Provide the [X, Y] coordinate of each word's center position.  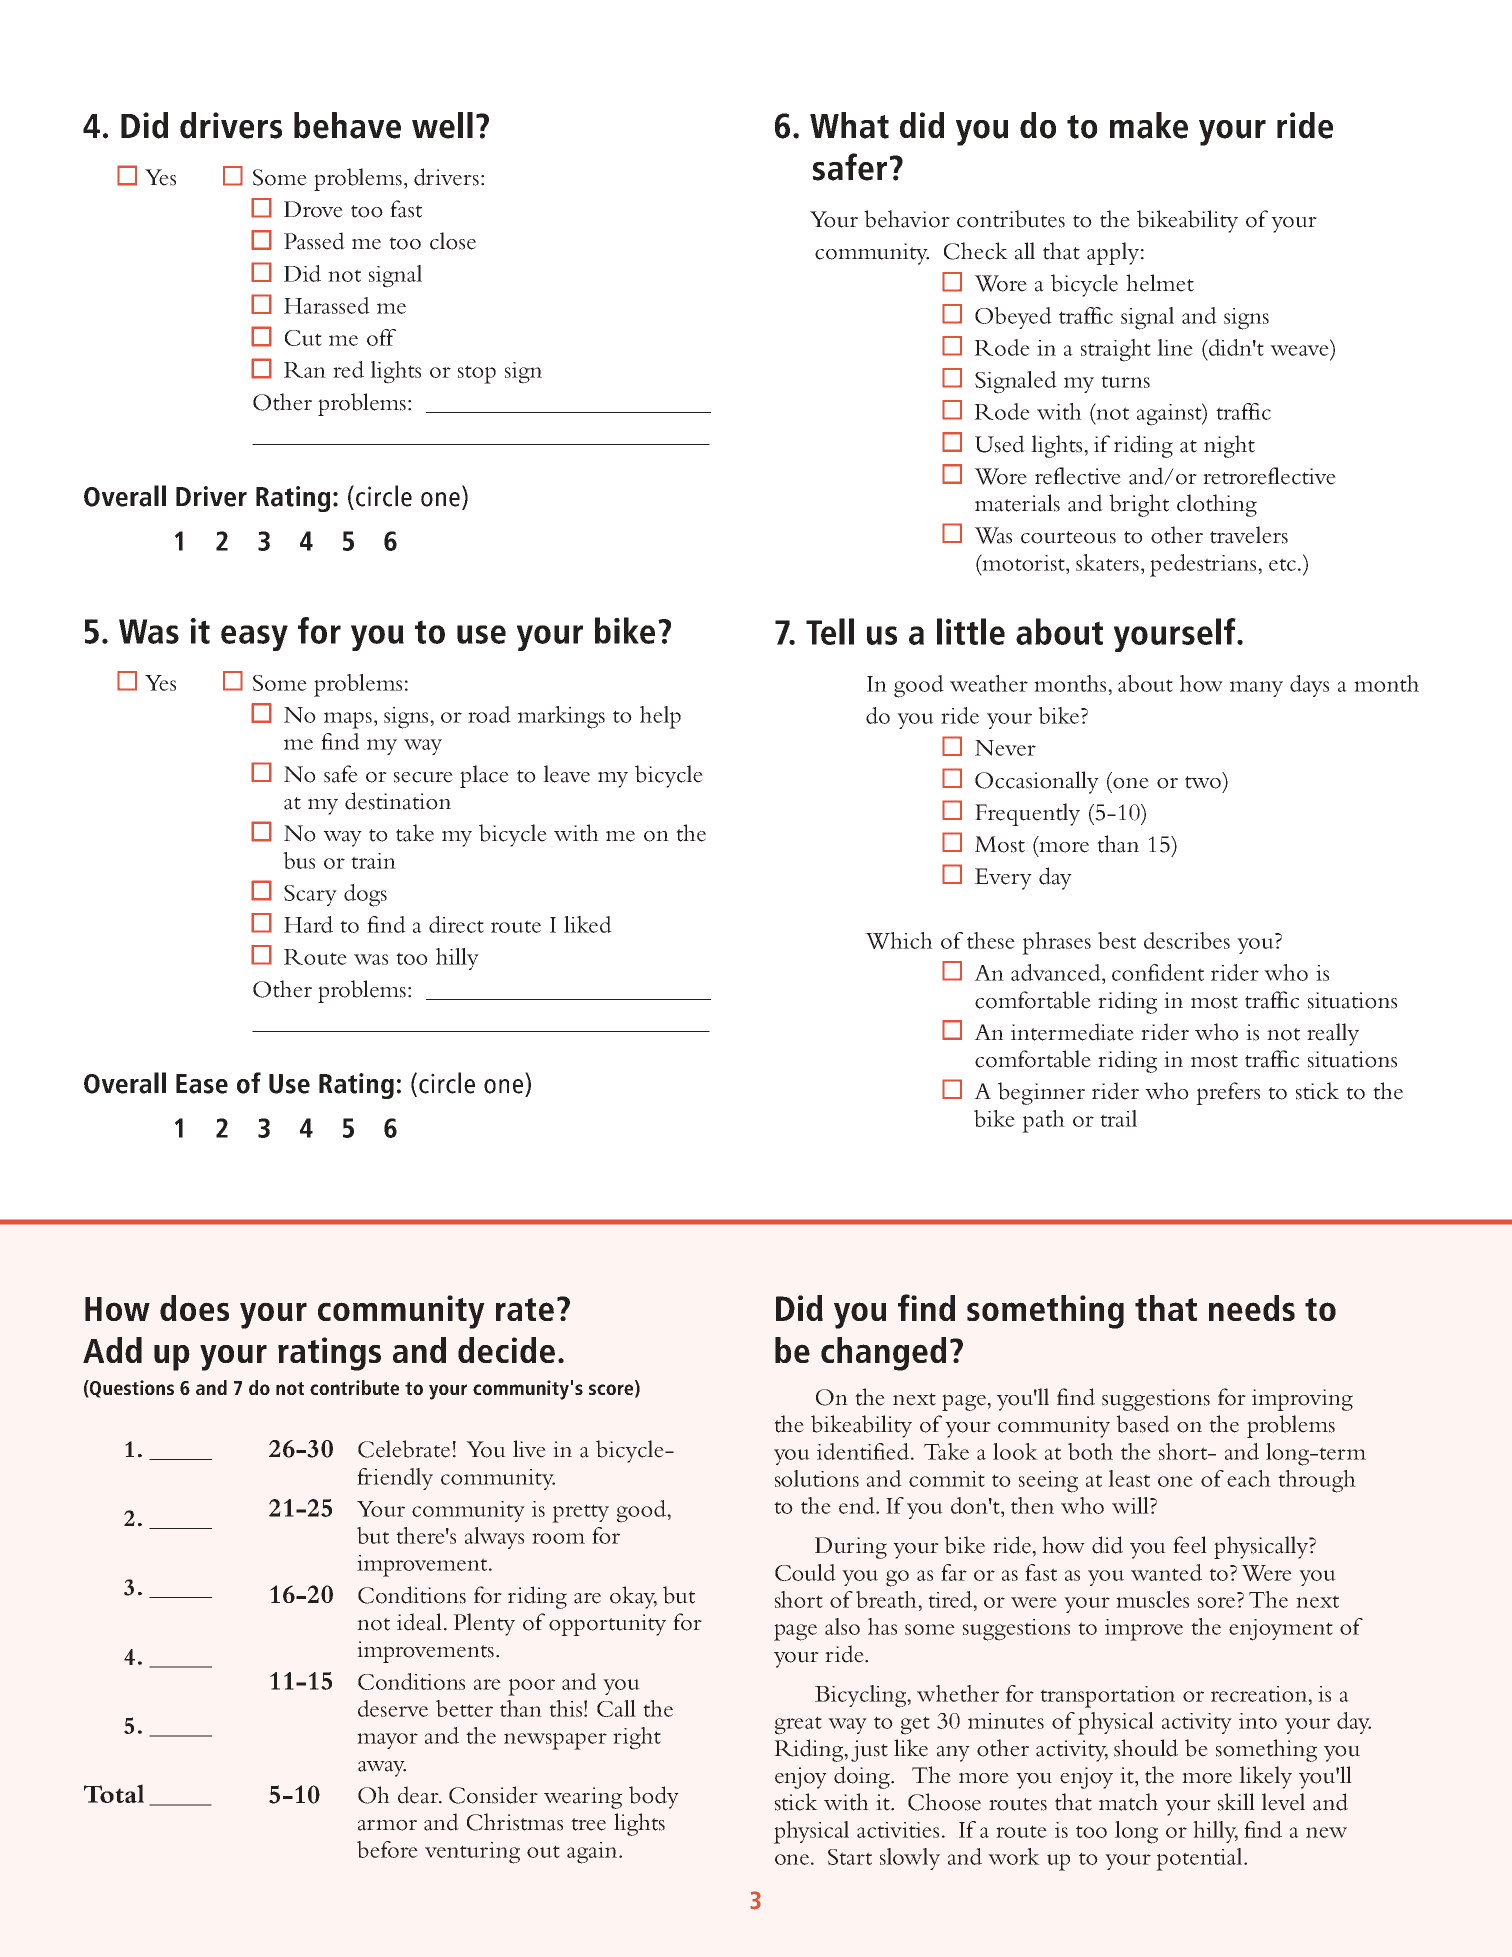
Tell [830, 631]
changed [883, 1354]
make [1149, 125]
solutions [817, 1478]
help [660, 717]
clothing [1217, 505]
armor [387, 1825]
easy [254, 638]
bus [299, 860]
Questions [131, 1389]
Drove [313, 209]
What [849, 125]
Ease [202, 1084]
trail [1118, 1118]
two [1203, 782]
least [1129, 1478]
